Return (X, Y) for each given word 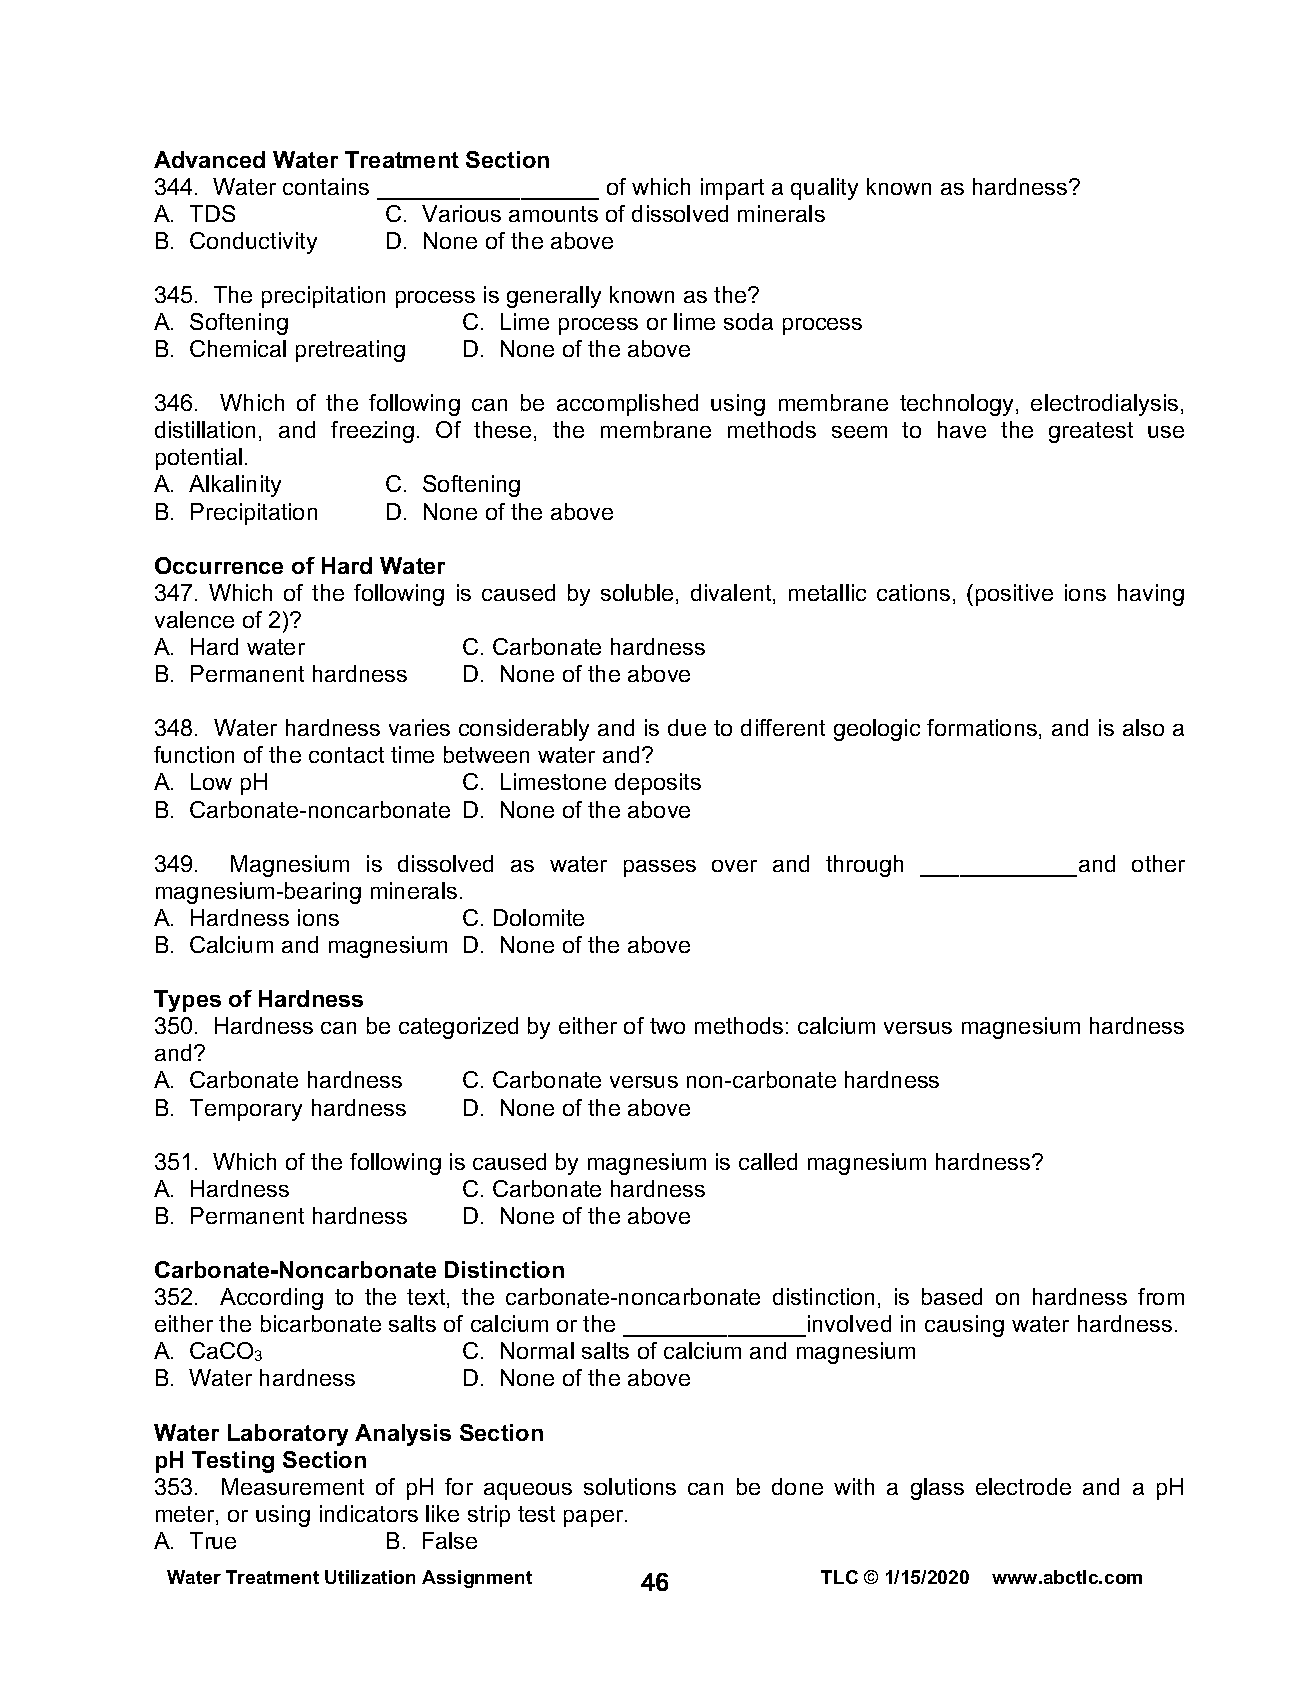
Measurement (293, 1486)
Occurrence (219, 565)
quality (824, 189)
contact (346, 755)
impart (732, 189)
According (271, 1299)
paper (595, 1518)
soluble (637, 592)
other (1158, 863)
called (768, 1161)
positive (1014, 595)
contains (326, 186)
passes (660, 868)
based (952, 1296)
